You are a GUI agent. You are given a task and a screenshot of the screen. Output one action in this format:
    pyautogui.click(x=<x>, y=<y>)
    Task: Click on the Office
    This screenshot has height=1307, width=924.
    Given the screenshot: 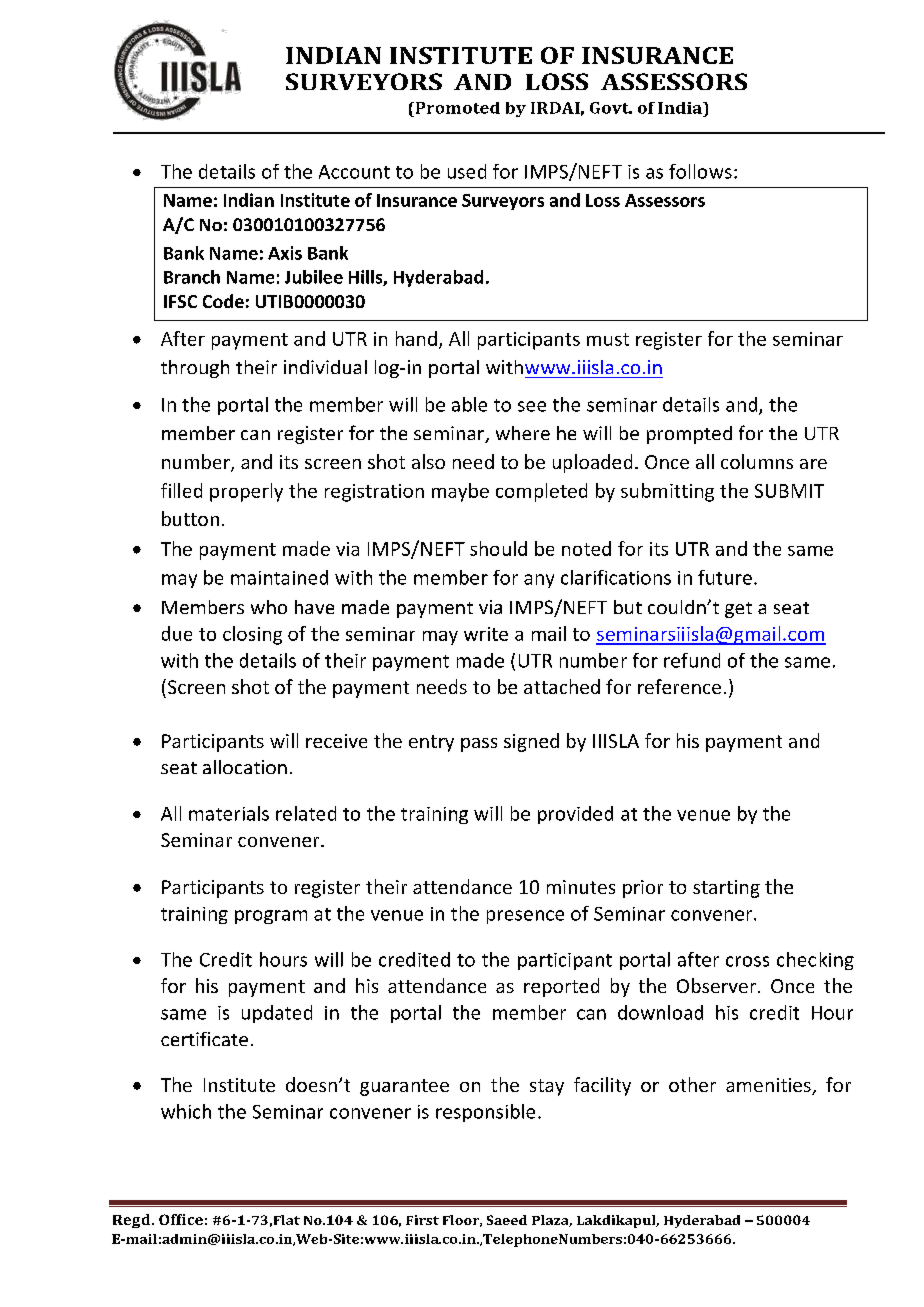 What is the action you would take?
    pyautogui.click(x=181, y=1219)
